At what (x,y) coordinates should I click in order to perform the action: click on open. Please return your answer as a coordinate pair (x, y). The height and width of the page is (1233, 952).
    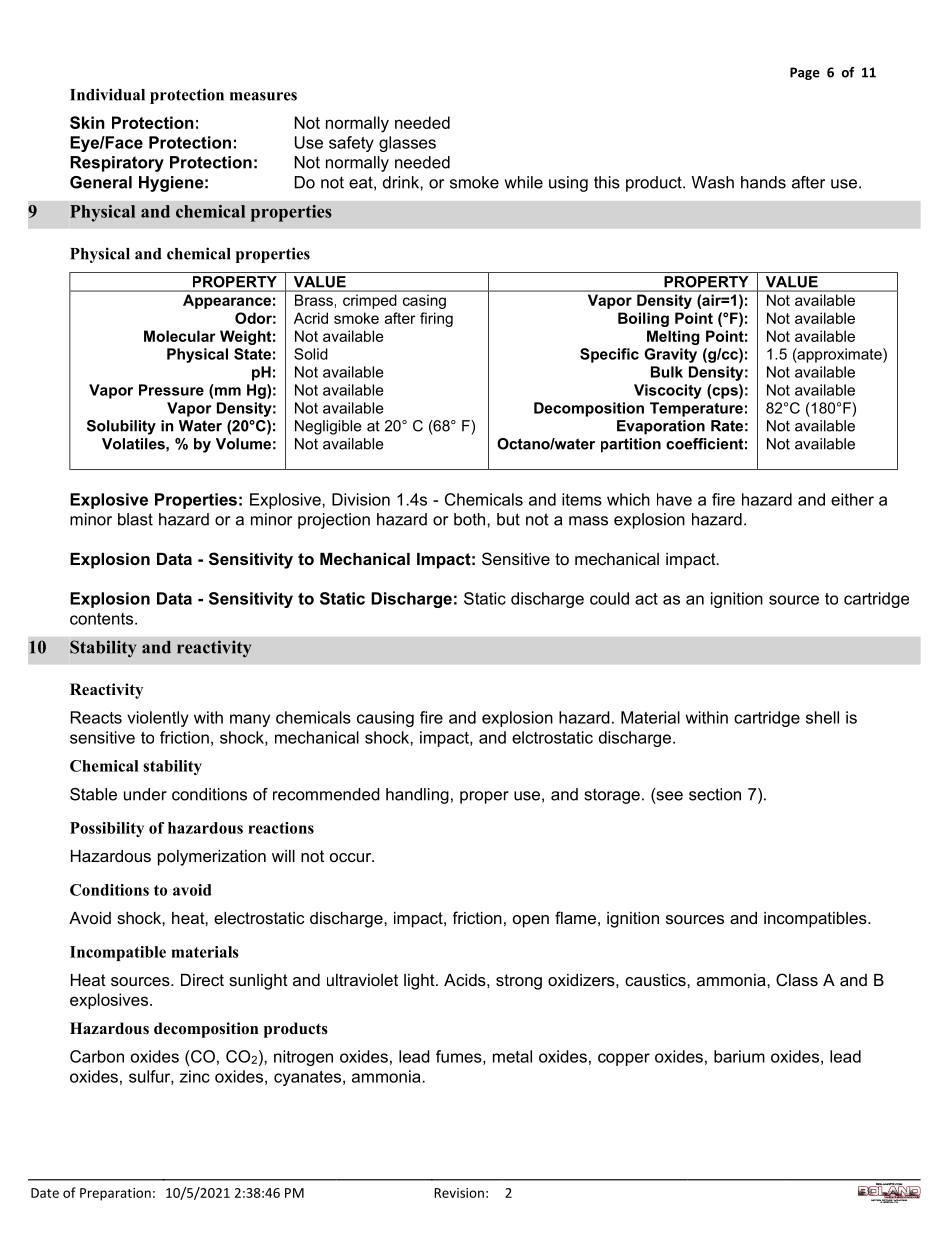
    Looking at the image, I should click on (531, 921).
